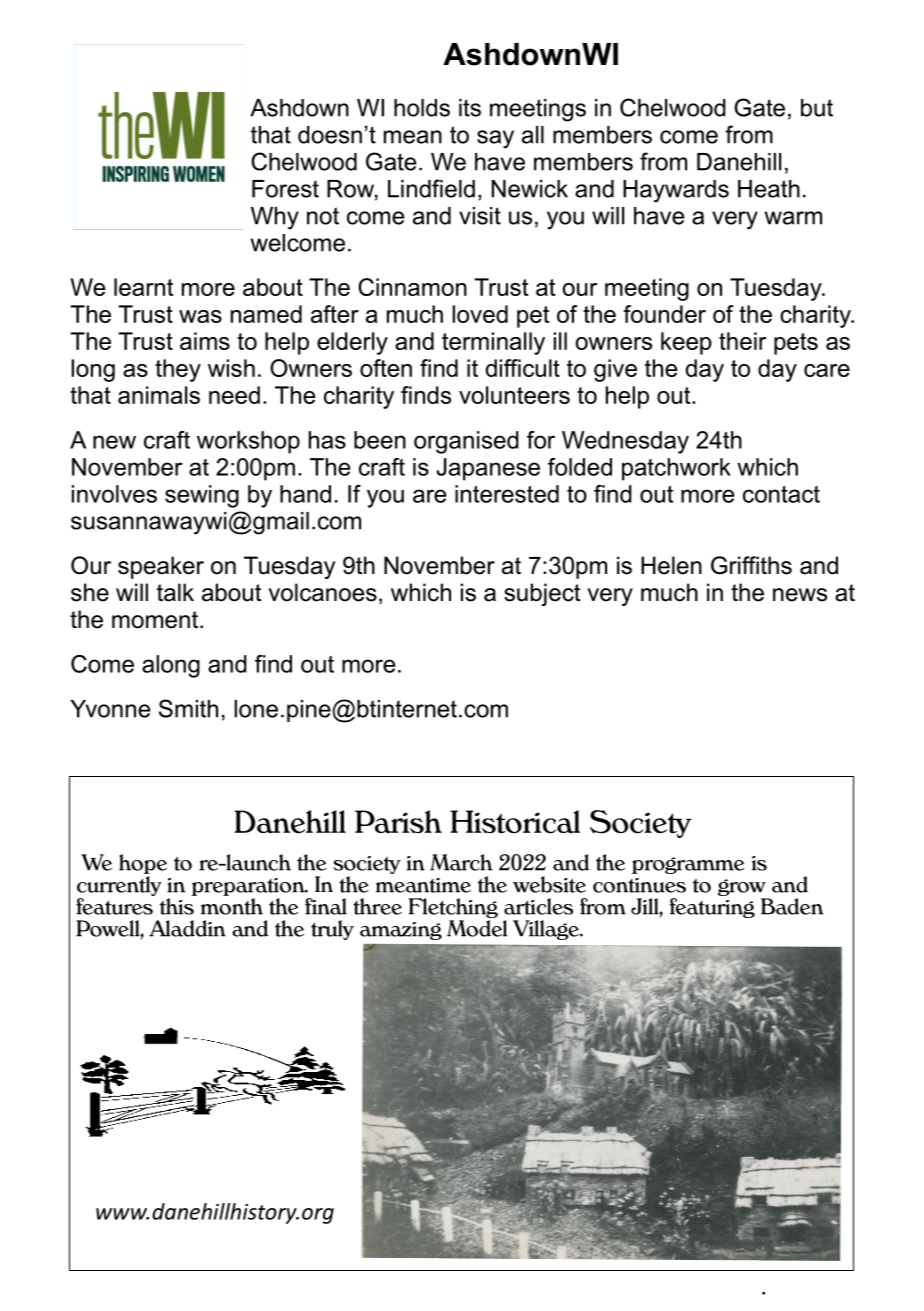 This image has width=924, height=1311. I want to click on but, so click(817, 108).
